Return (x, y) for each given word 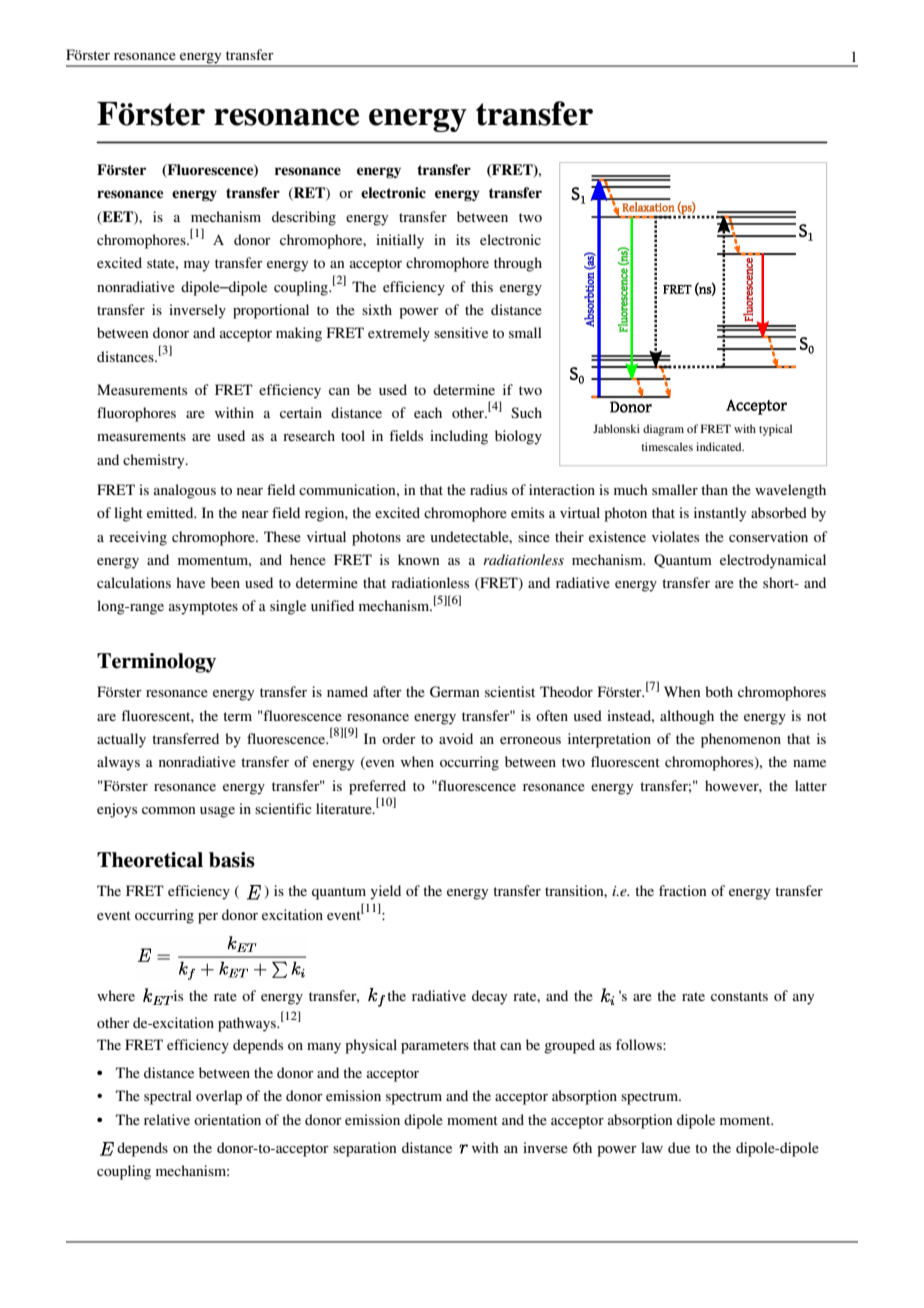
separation (365, 1149)
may (197, 266)
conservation (768, 536)
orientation (227, 1119)
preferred (377, 787)
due (679, 1147)
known (419, 559)
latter (811, 785)
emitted (171, 512)
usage (217, 812)
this (482, 286)
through (518, 264)
